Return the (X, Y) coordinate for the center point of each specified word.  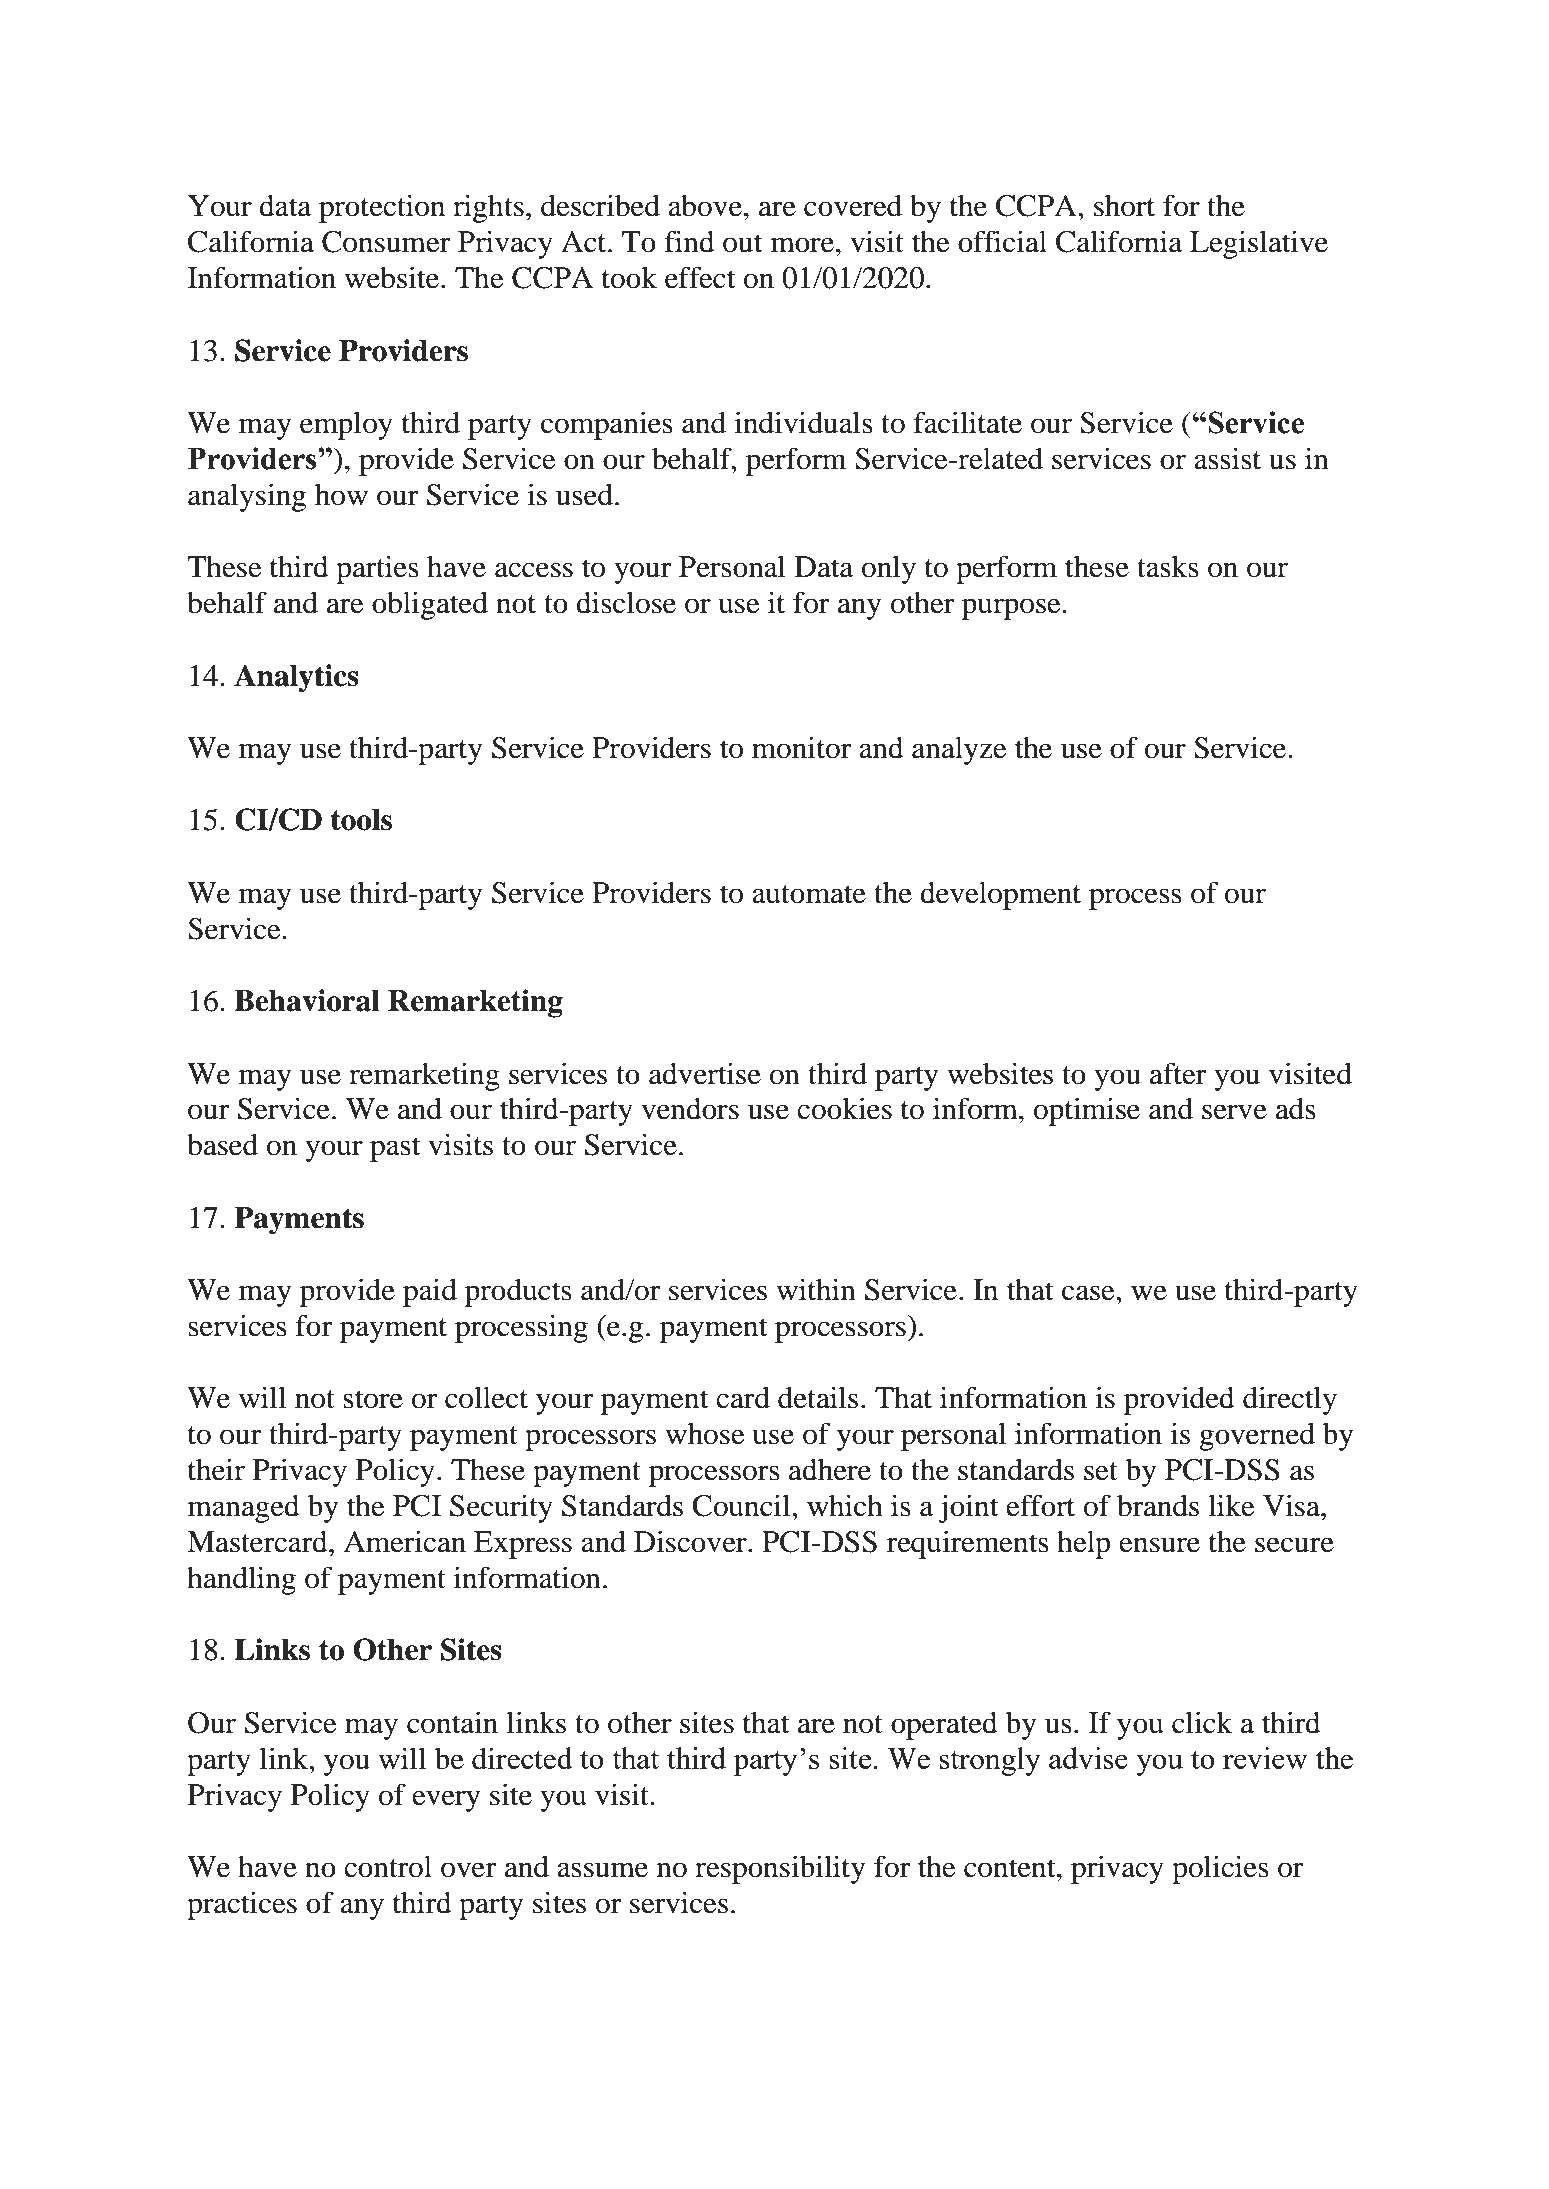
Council (742, 1505)
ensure (1159, 1545)
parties (377, 569)
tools (361, 820)
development (1000, 896)
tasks (1168, 566)
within (816, 1289)
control (388, 1867)
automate (809, 894)
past (395, 1149)
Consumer (386, 242)
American (404, 1541)
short (1124, 206)
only (889, 570)
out (742, 243)
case (1089, 1293)
